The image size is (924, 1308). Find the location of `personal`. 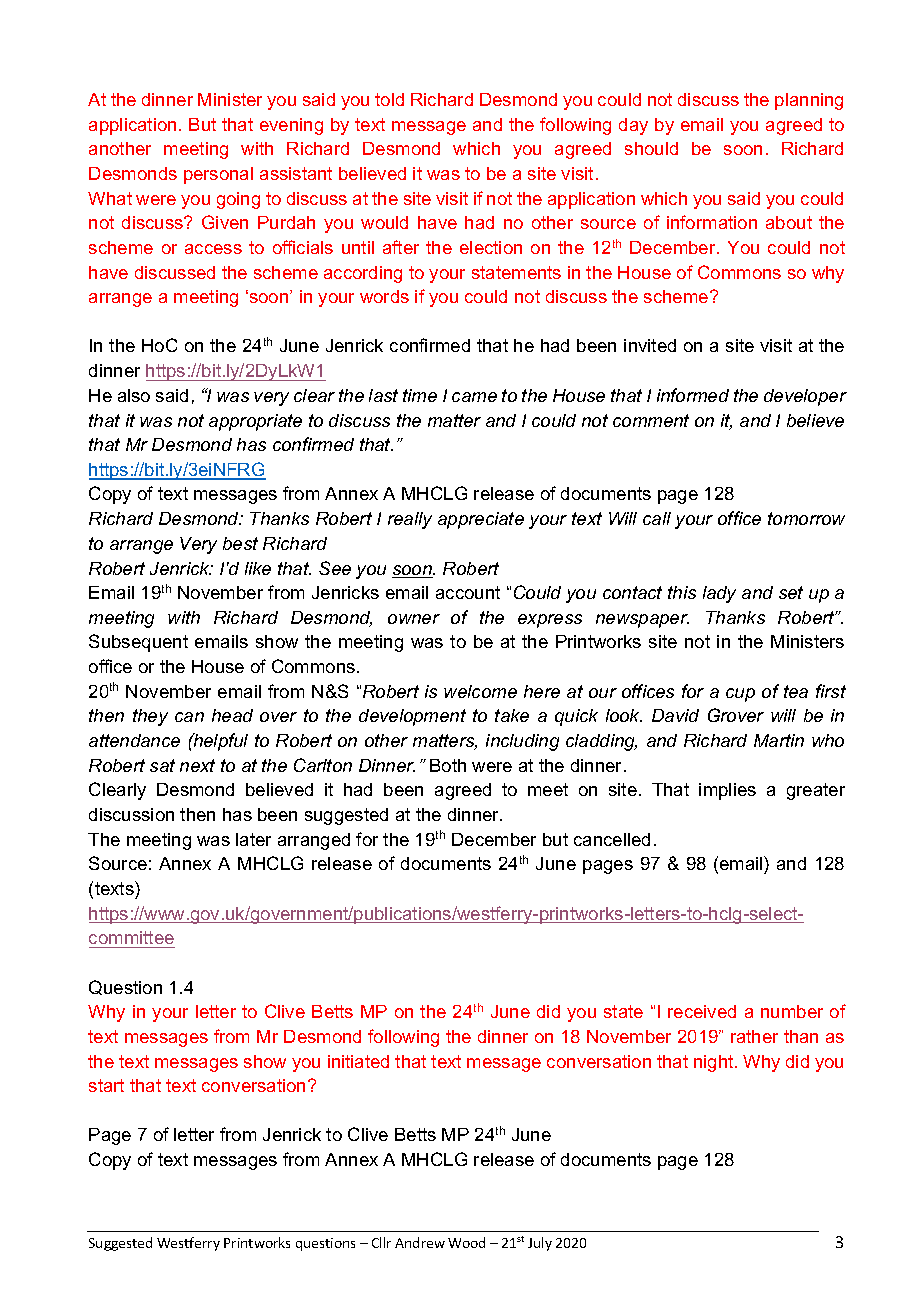

personal is located at coordinates (218, 175).
